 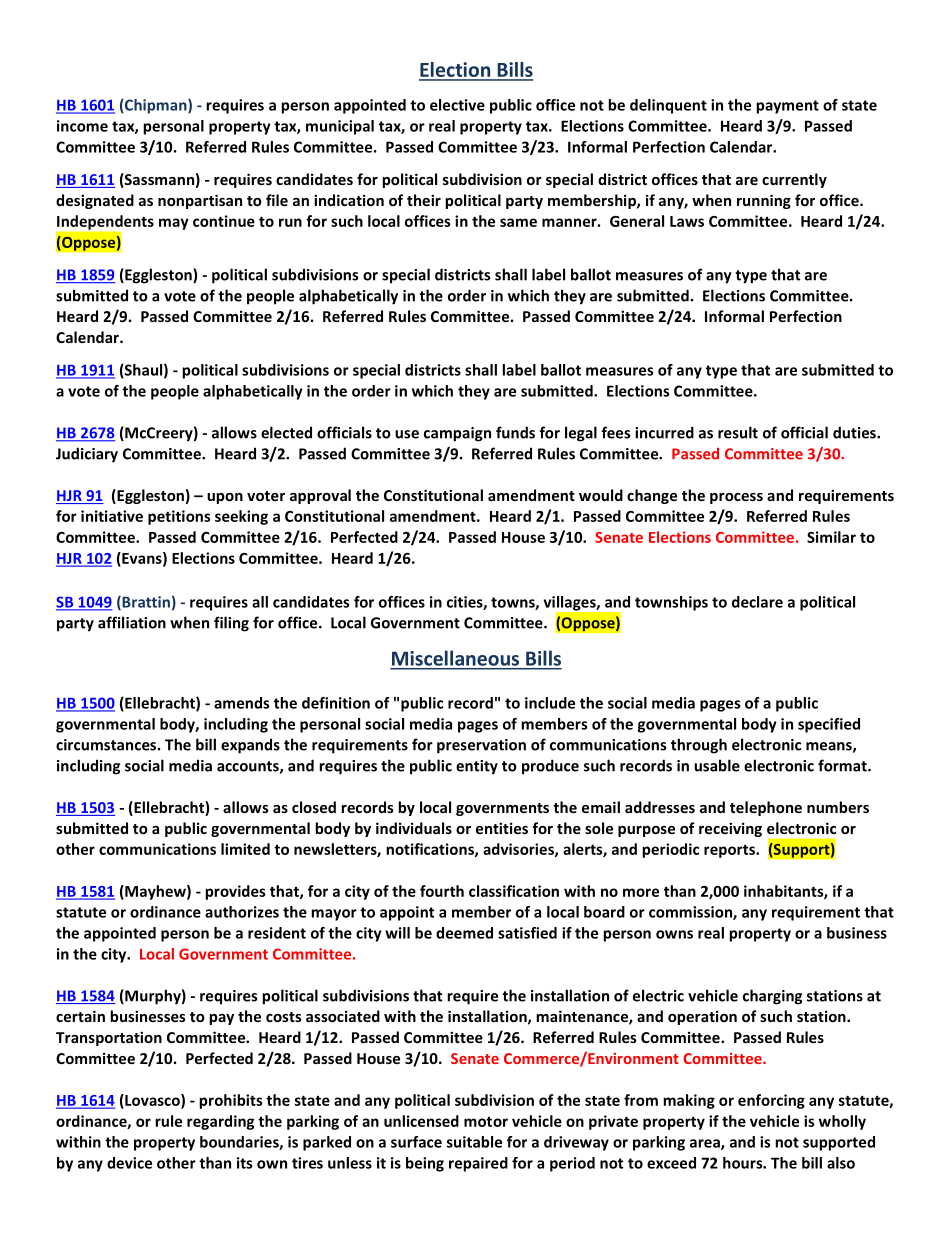 I want to click on elective, so click(x=457, y=105).
